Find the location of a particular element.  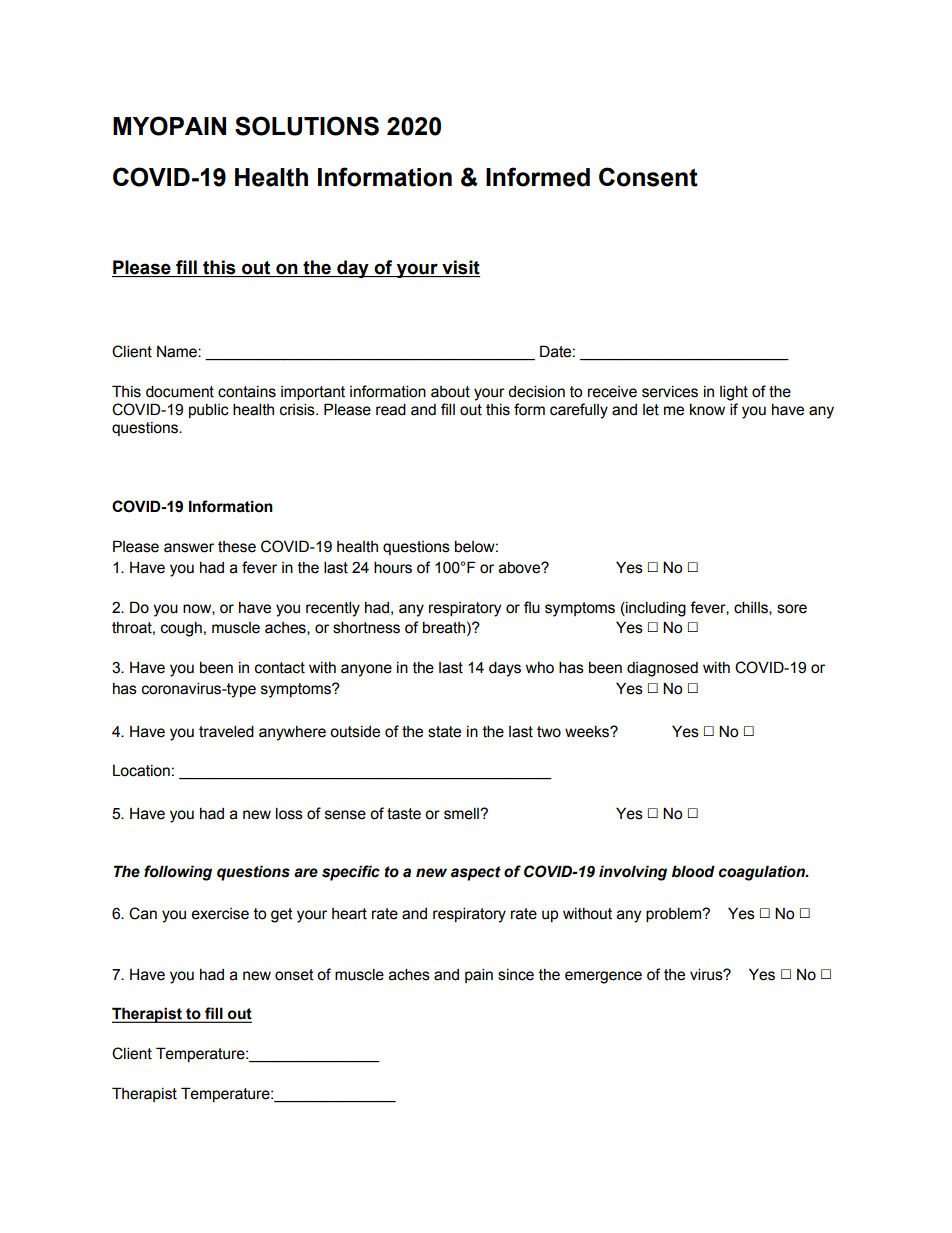

since is located at coordinates (516, 975).
